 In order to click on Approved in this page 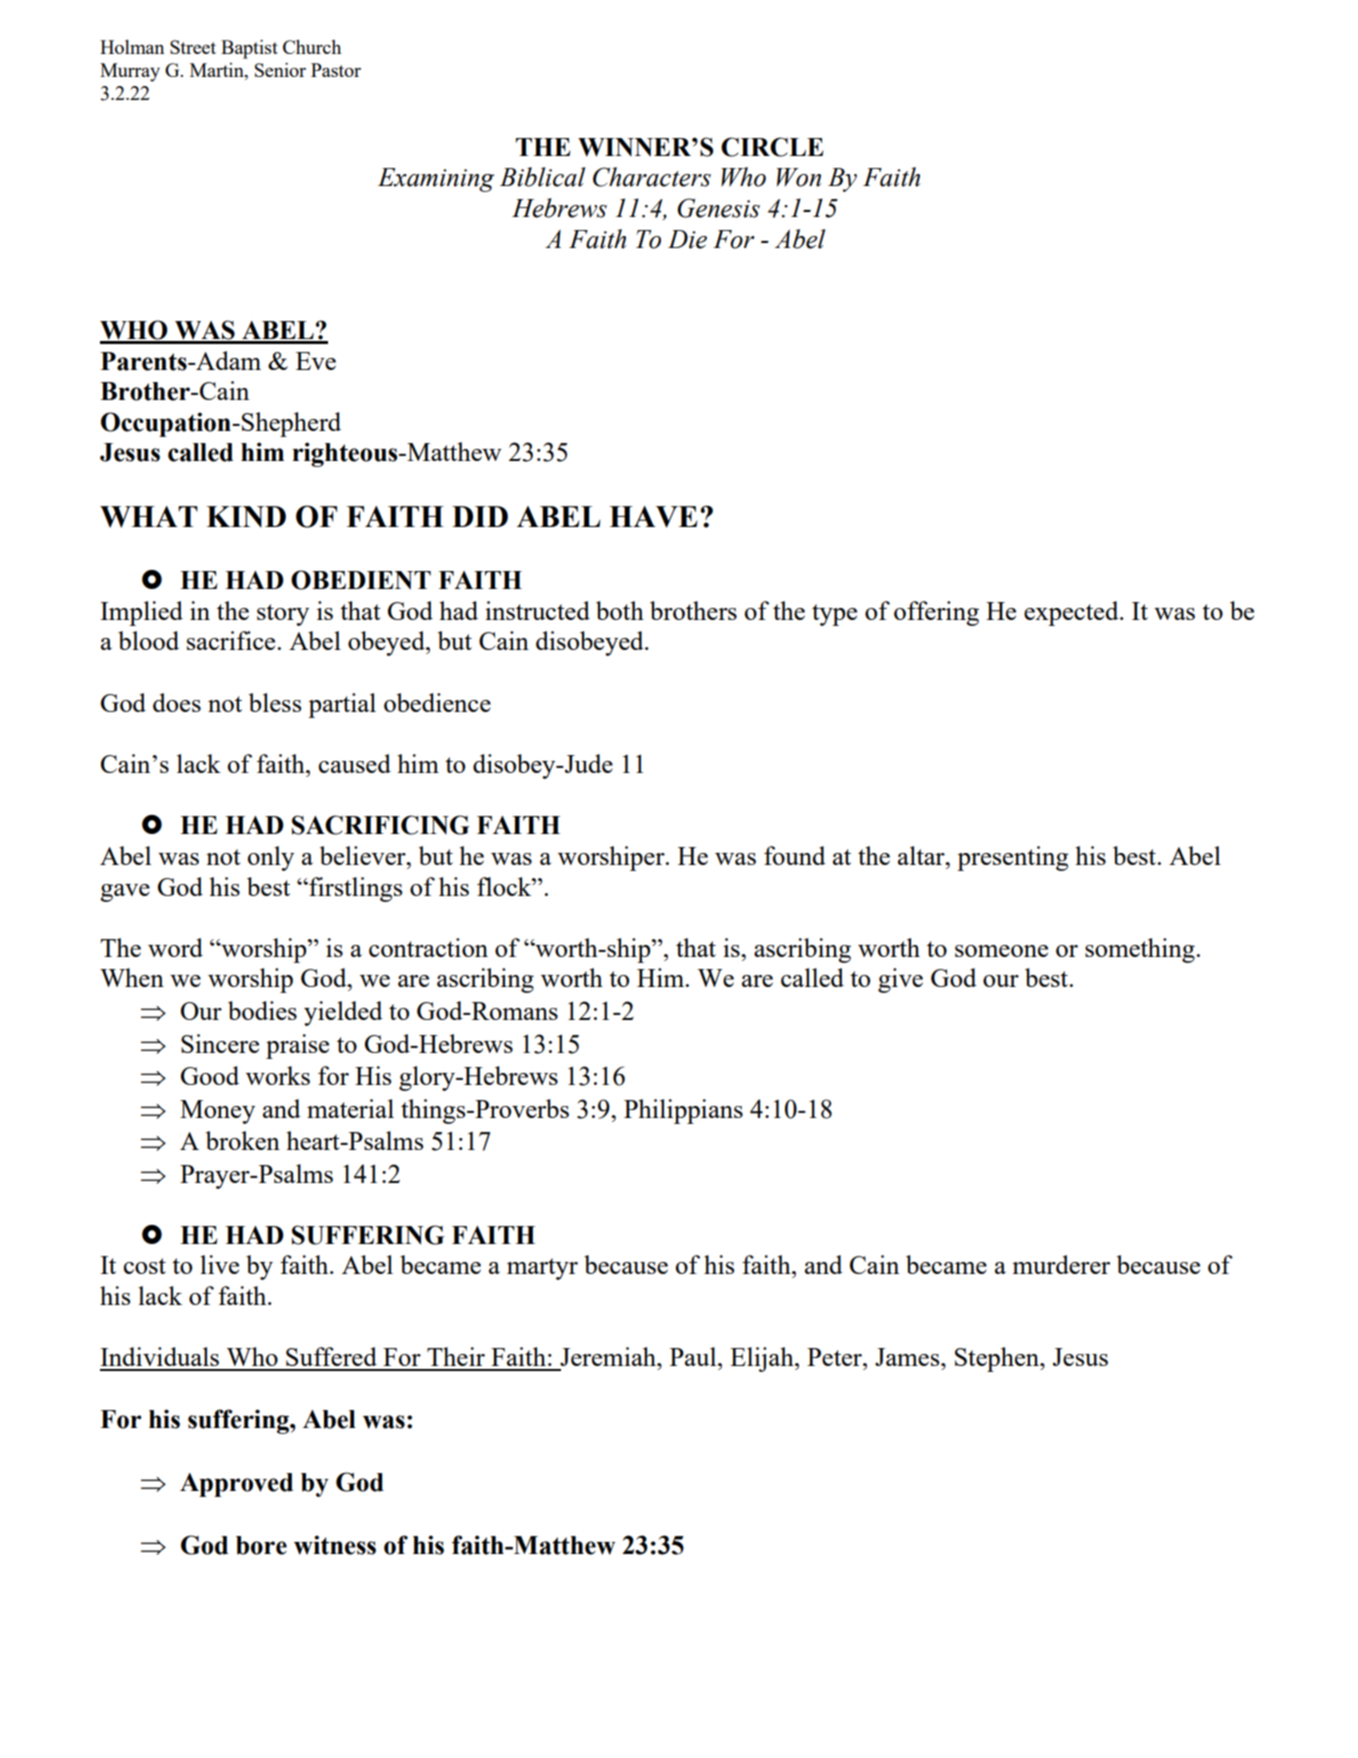, I will do `click(236, 1485)`.
